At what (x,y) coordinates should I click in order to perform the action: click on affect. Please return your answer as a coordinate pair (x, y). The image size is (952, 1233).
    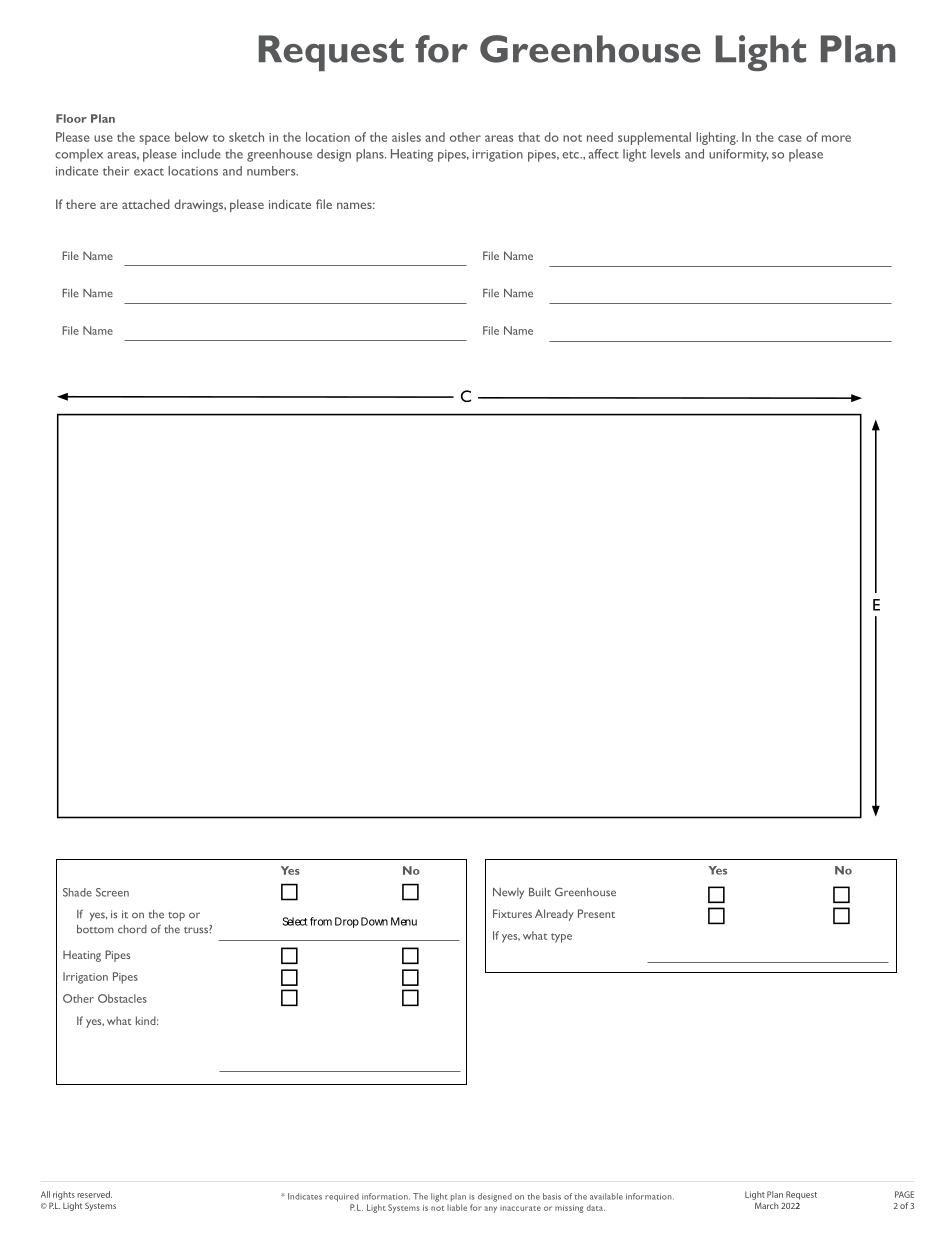
    Looking at the image, I should click on (604, 154).
